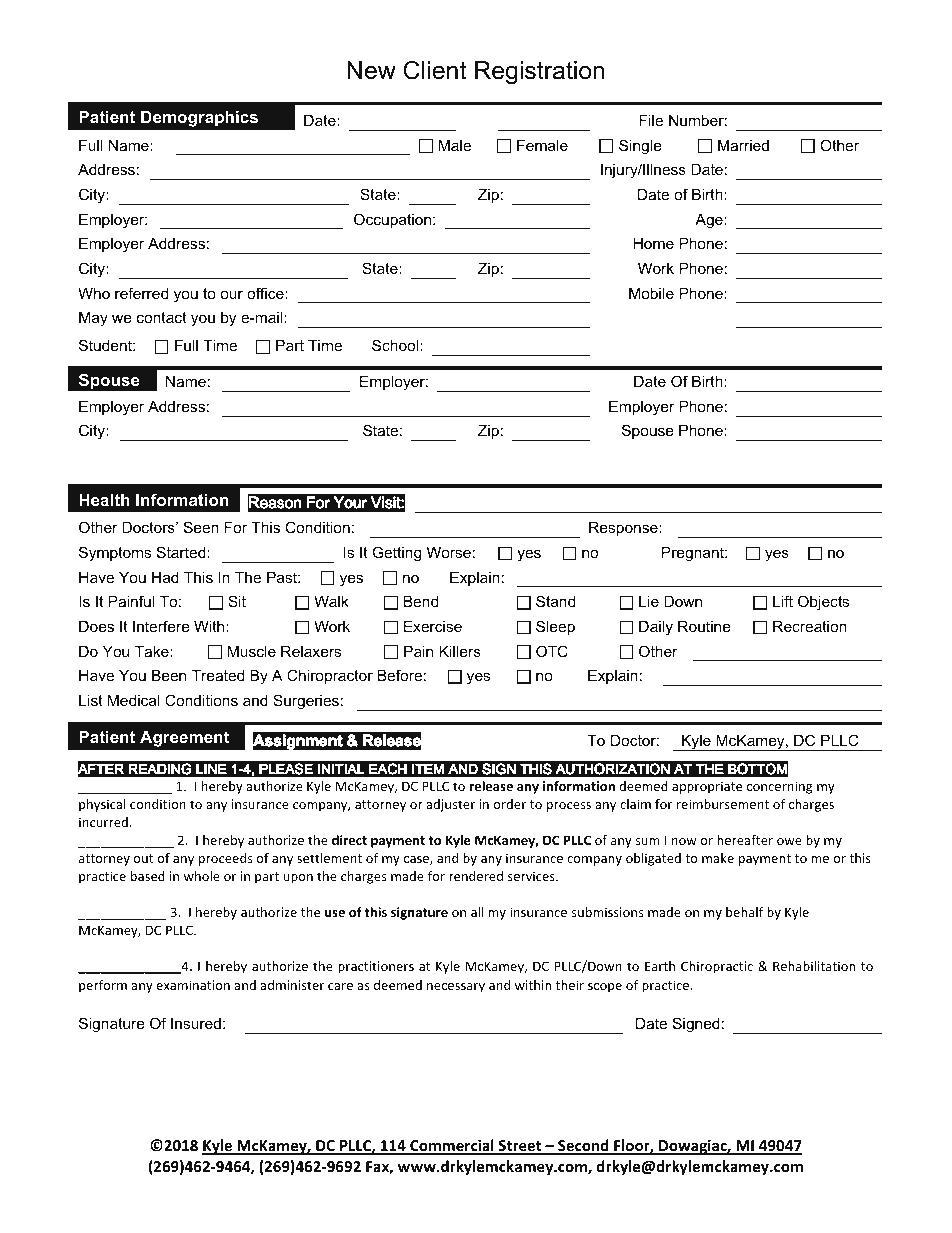 This screenshot has height=1233, width=952. What do you see at coordinates (162, 317) in the screenshot?
I see `contact` at bounding box center [162, 317].
